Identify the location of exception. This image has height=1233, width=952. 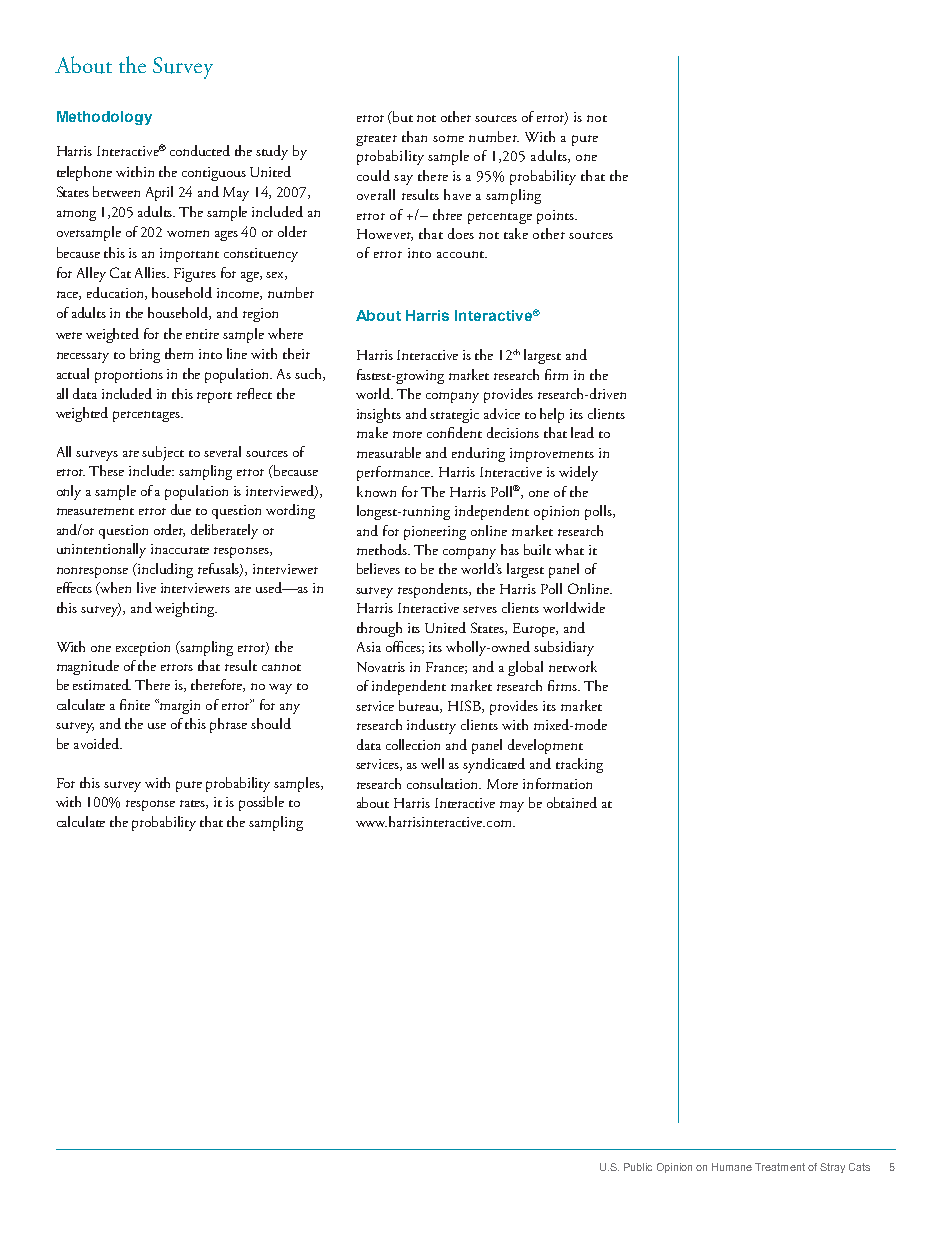
(143, 649).
